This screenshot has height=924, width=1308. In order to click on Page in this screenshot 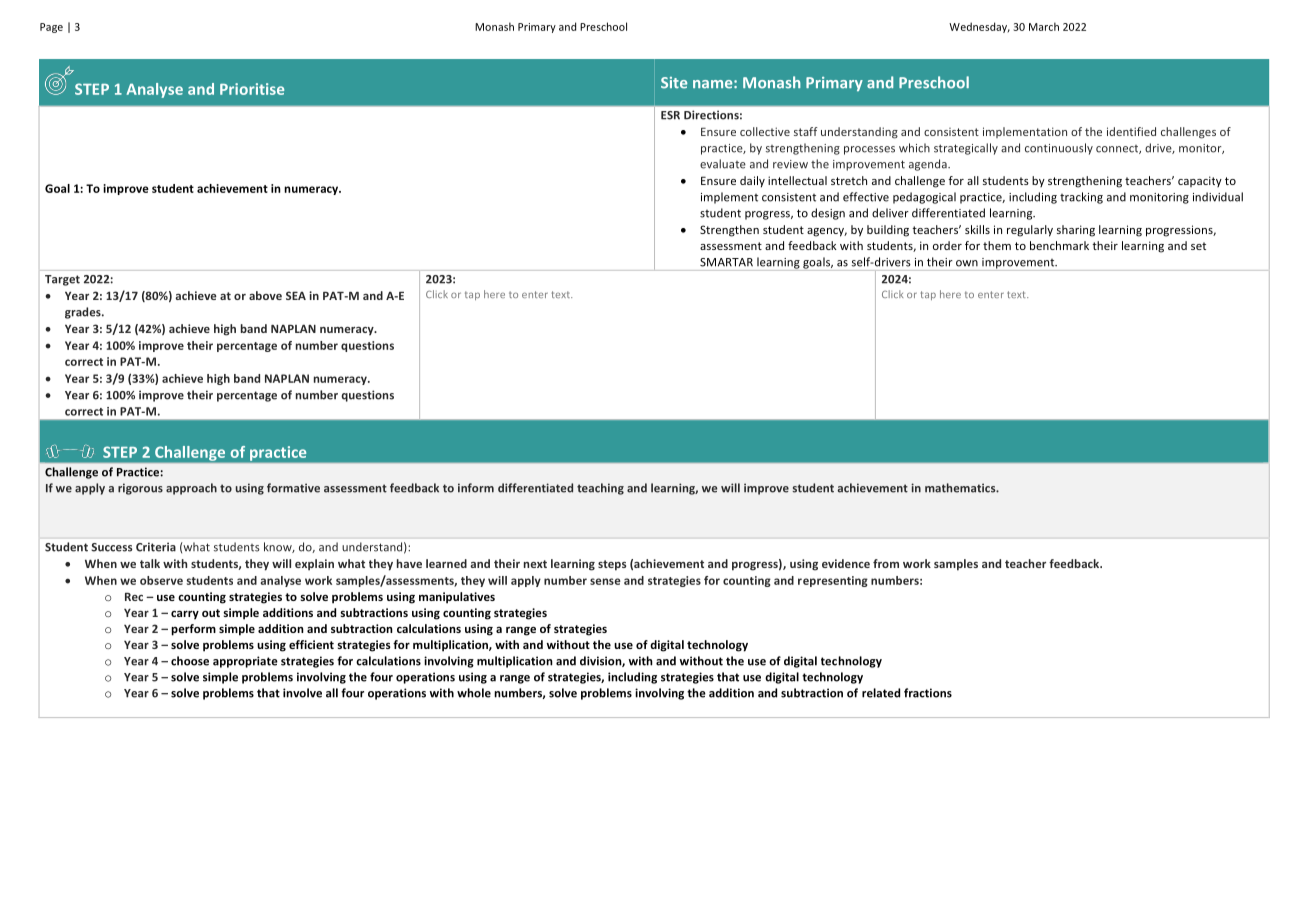, I will do `click(51, 28)`.
